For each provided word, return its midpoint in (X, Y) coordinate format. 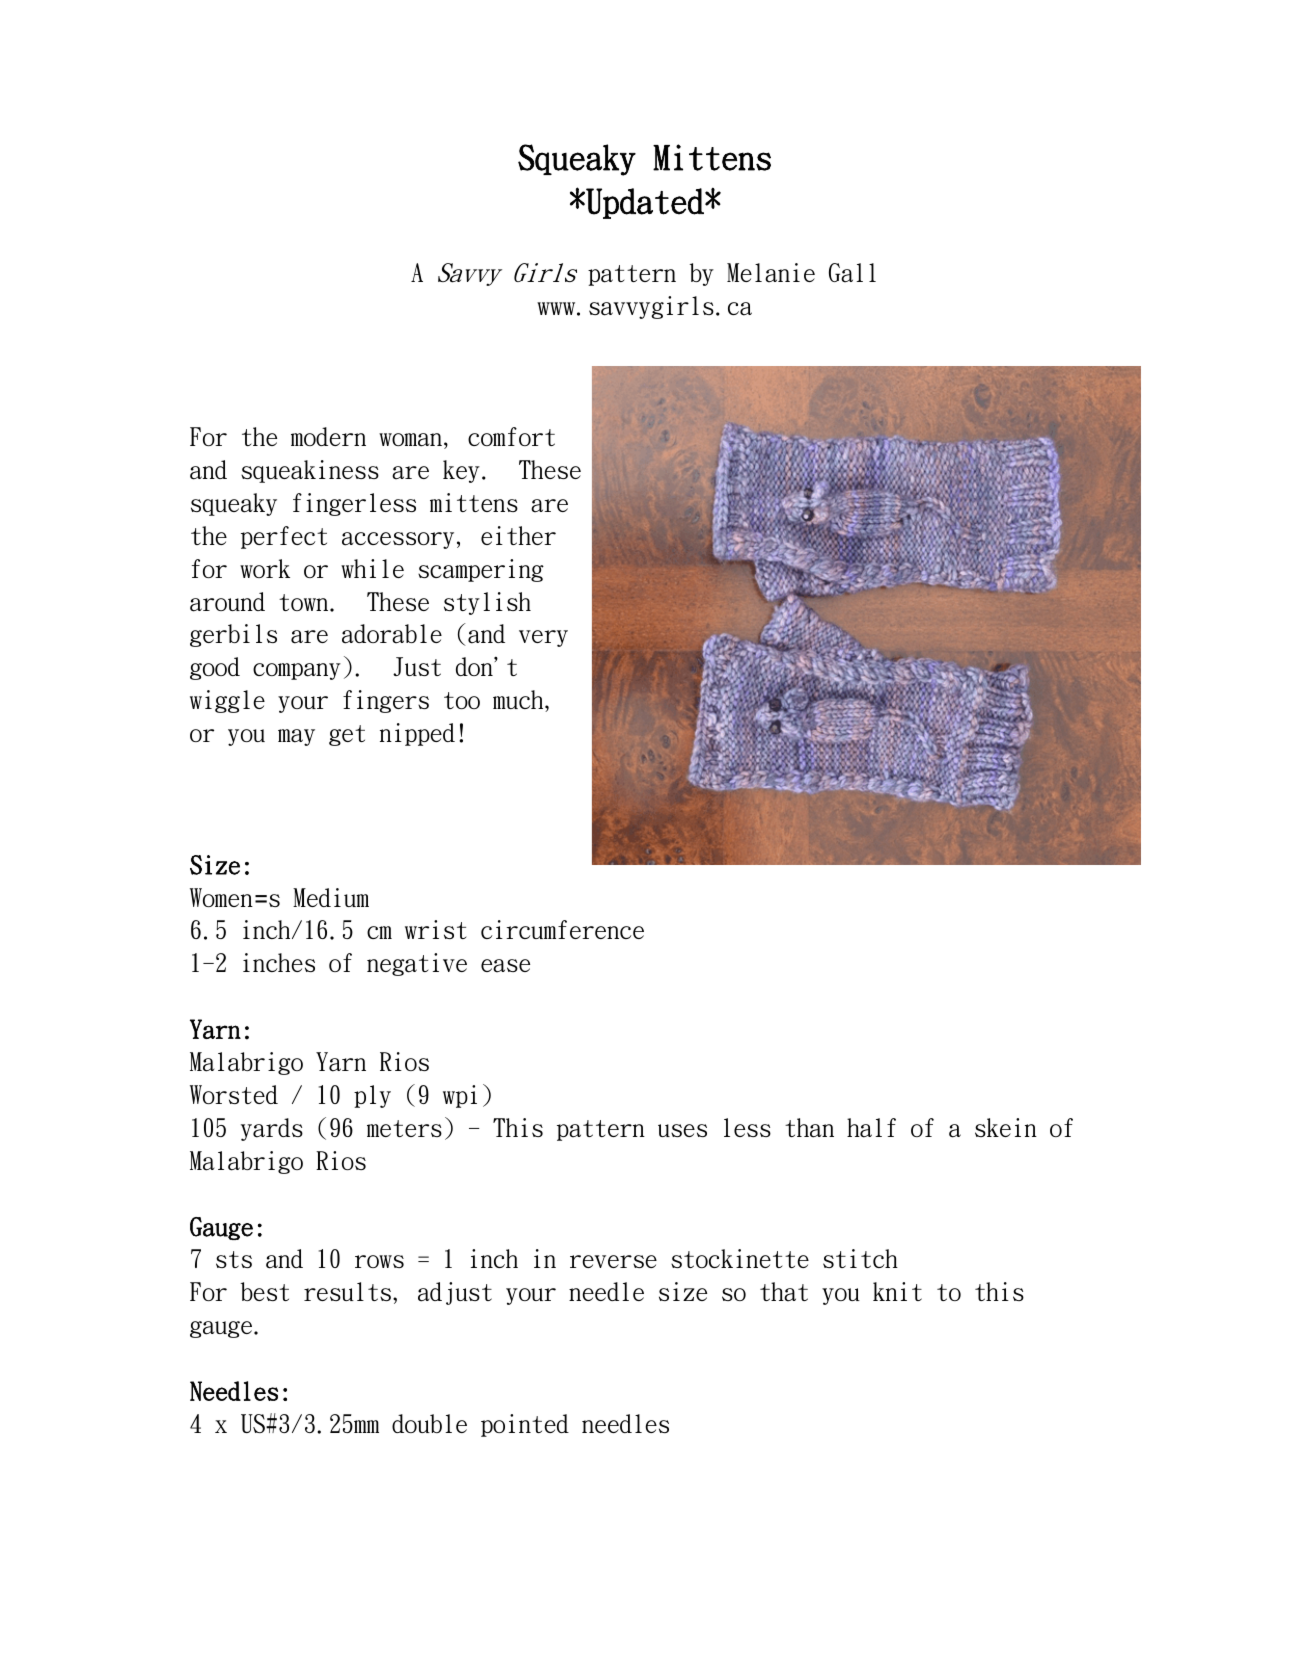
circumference (562, 929)
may (296, 737)
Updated (645, 203)
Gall (852, 273)
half (871, 1128)
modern (328, 436)
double (429, 1423)
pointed (525, 1425)
